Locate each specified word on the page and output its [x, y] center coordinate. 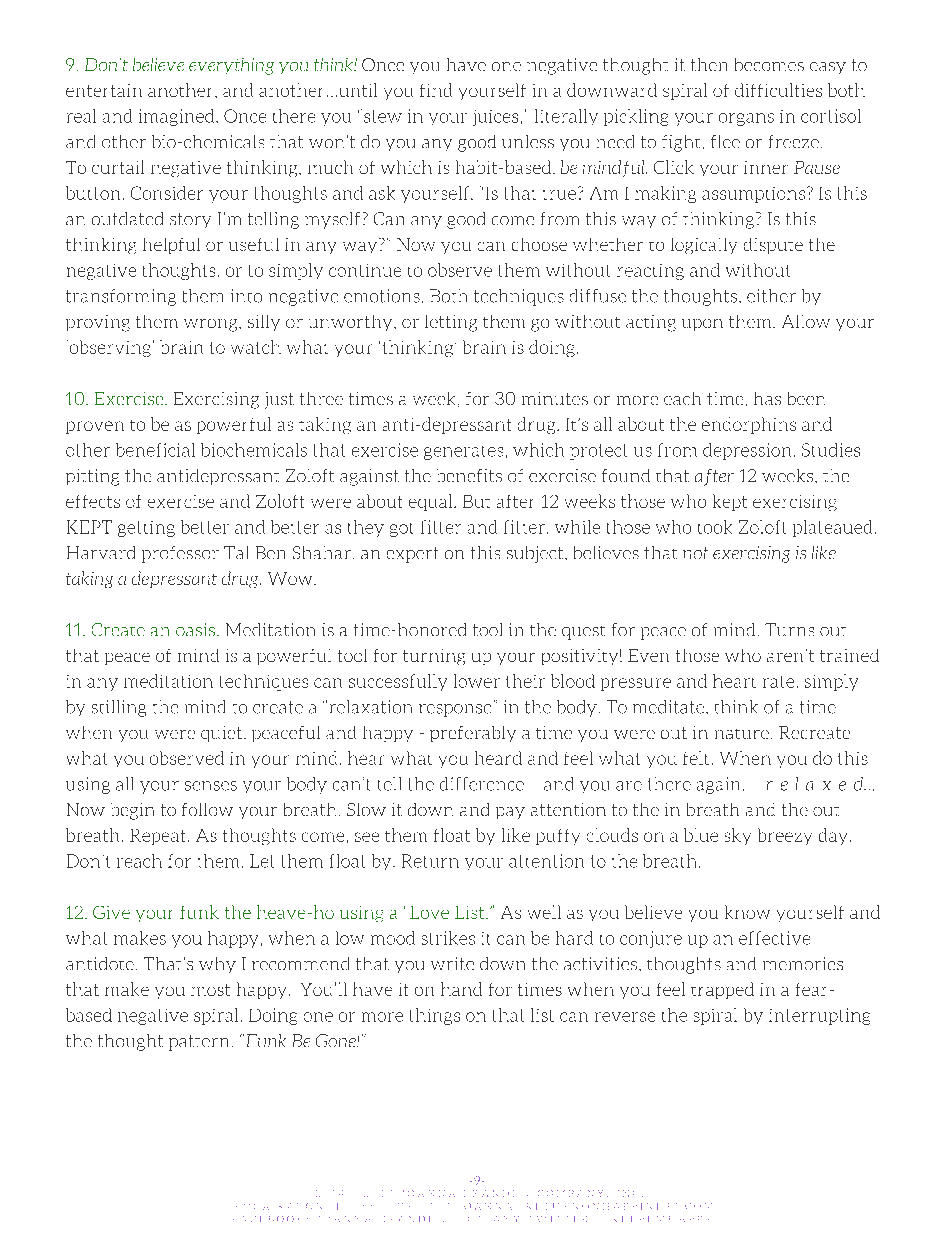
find [436, 90]
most [210, 990]
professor [180, 554]
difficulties [778, 90]
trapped [722, 990]
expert [412, 555]
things [435, 1016]
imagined [178, 117]
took [715, 527]
